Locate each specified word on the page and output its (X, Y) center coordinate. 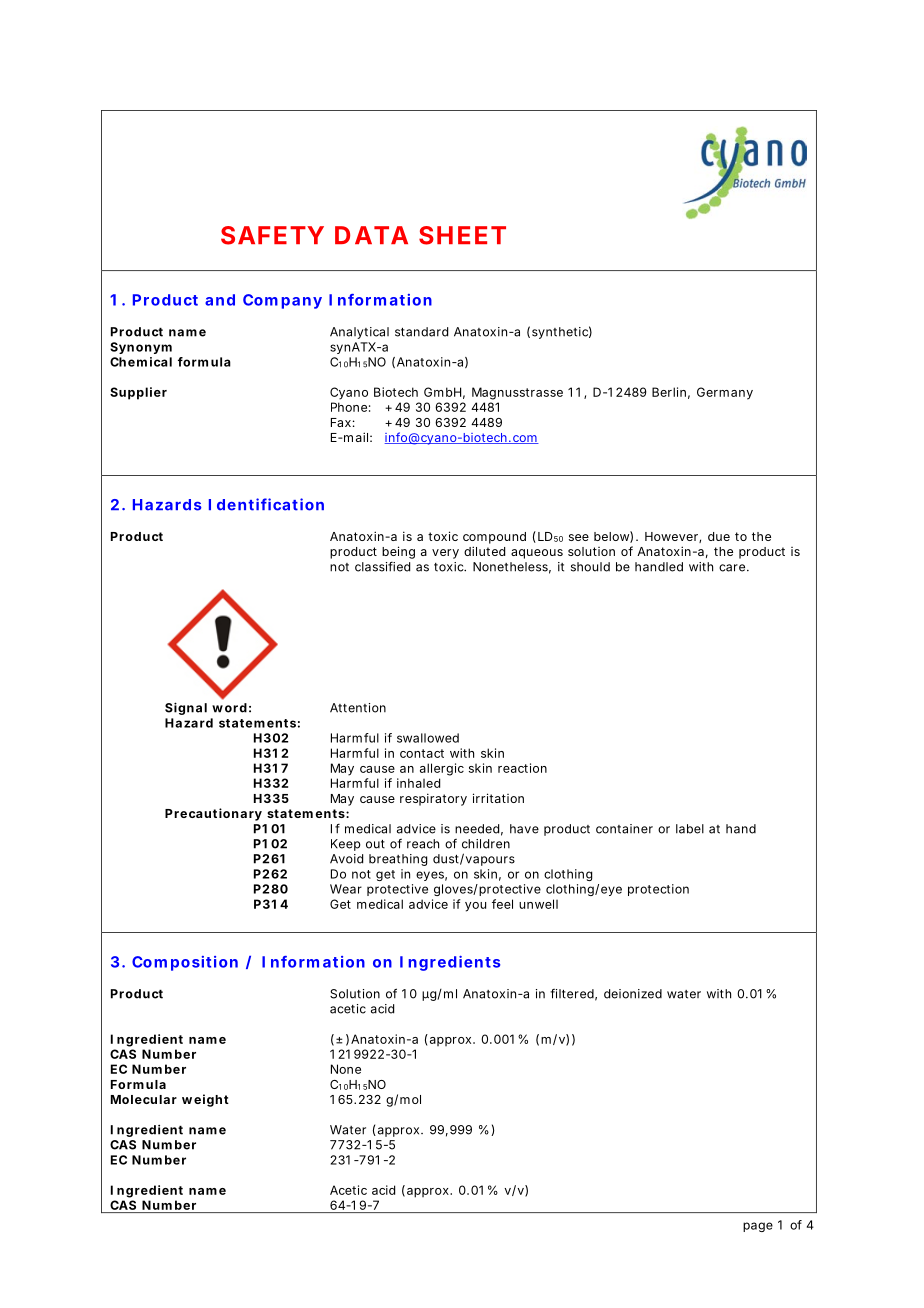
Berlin (669, 392)
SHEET (462, 235)
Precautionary (213, 814)
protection (658, 890)
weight (205, 1100)
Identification (266, 504)
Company (282, 301)
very (445, 554)
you (475, 907)
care (732, 568)
